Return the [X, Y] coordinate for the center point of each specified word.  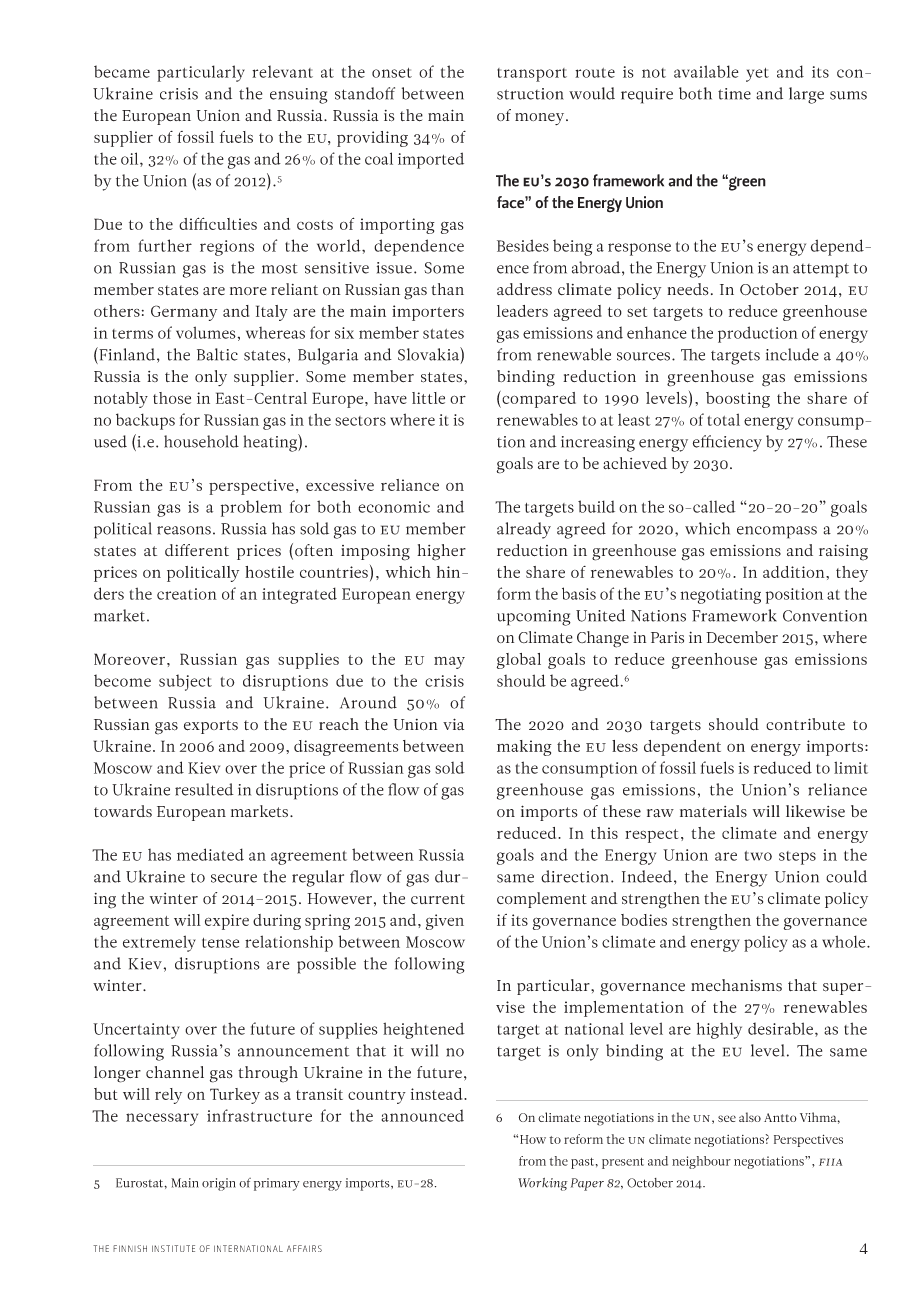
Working [543, 1184]
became [122, 71]
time [734, 94]
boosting [738, 400]
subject [185, 682]
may [449, 662]
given [445, 922]
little [428, 398]
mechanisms [736, 985]
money [541, 119]
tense [220, 943]
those [172, 398]
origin [219, 1184]
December [742, 637]
